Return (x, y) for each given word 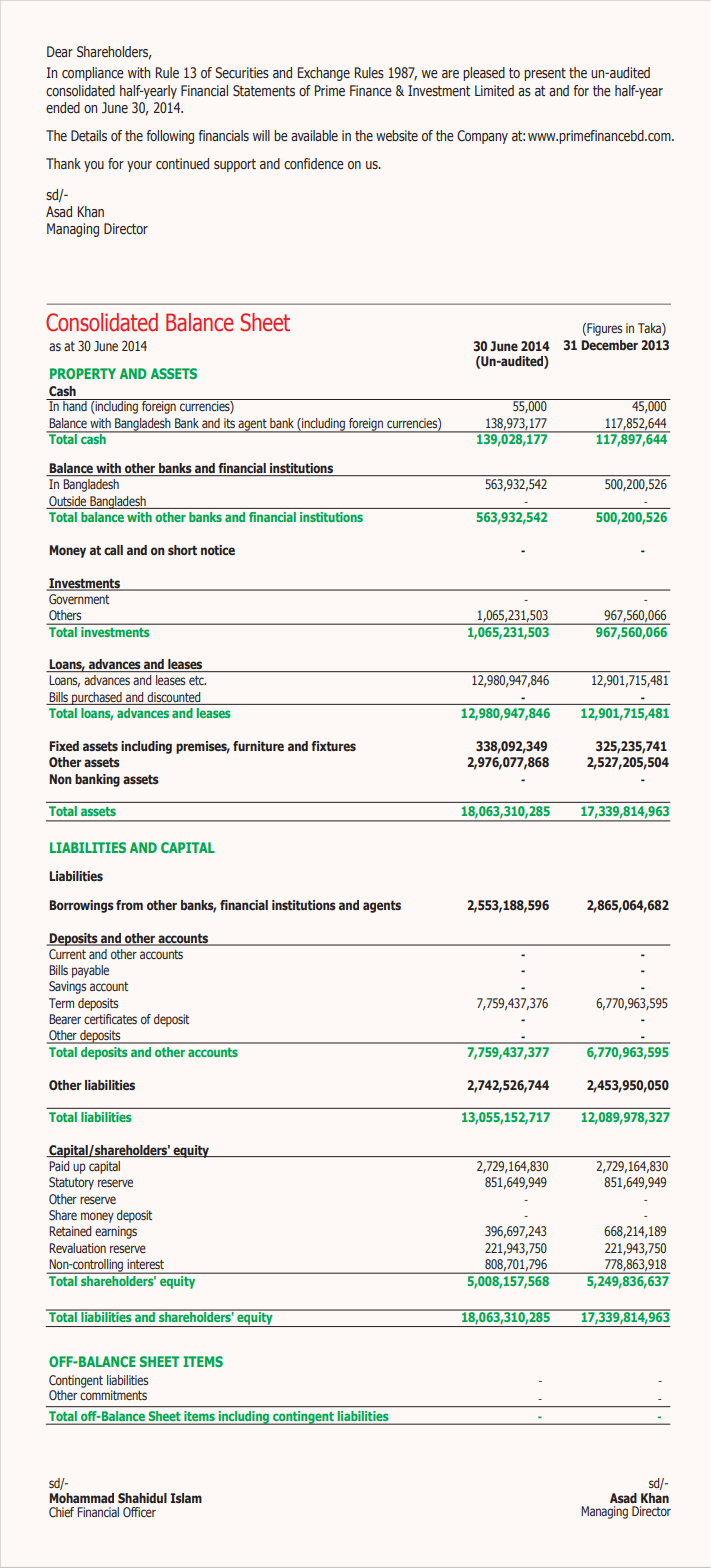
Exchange (324, 74)
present (545, 74)
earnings (116, 1232)
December (609, 345)
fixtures (333, 746)
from (129, 905)
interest (146, 1264)
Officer (139, 1512)
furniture (258, 746)
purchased (97, 698)
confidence (314, 163)
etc (197, 680)
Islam (186, 1498)
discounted (173, 697)
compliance (93, 74)
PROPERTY (83, 373)
